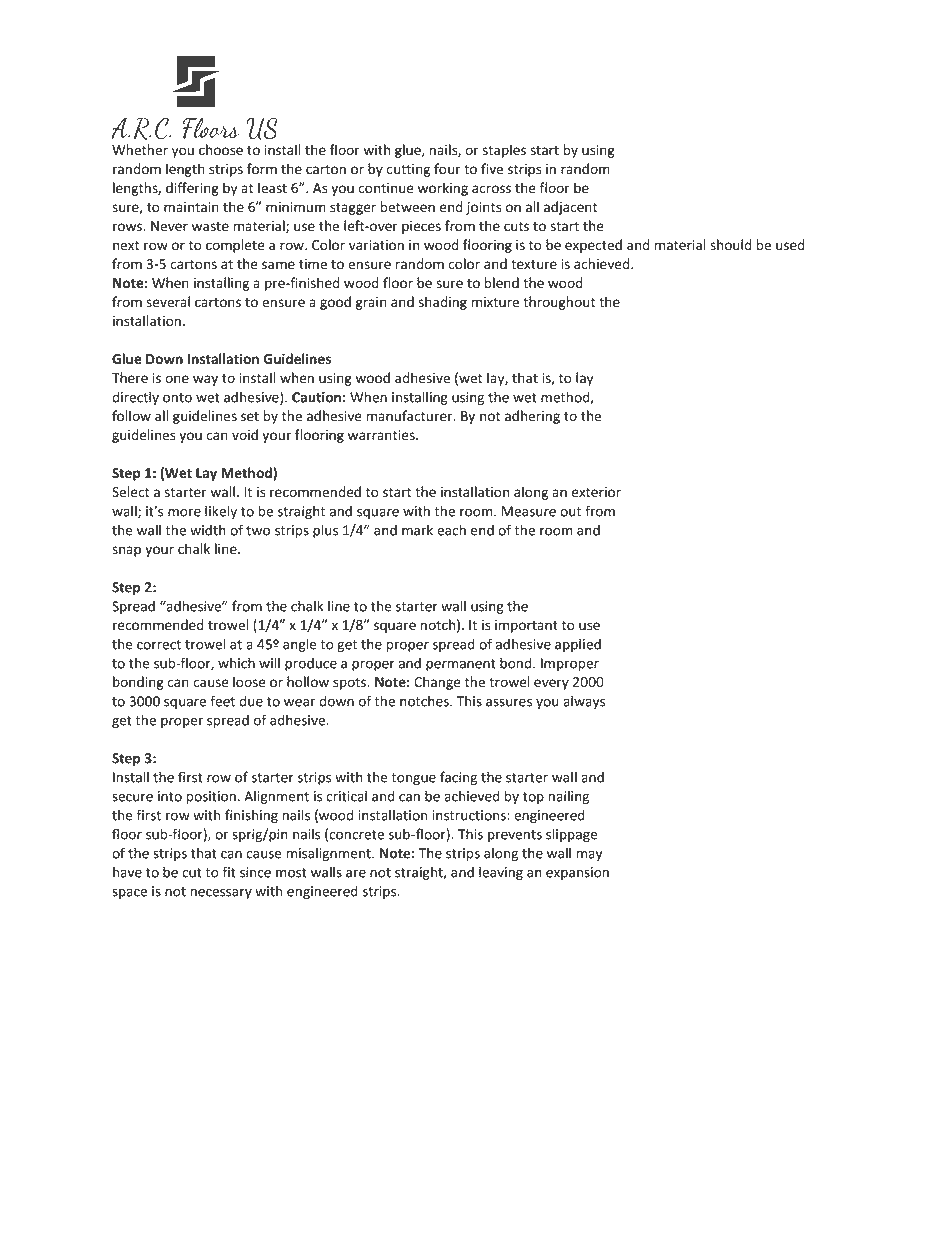 This screenshot has height=1233, width=952. What do you see at coordinates (229, 872) in the screenshot?
I see `fit` at bounding box center [229, 872].
